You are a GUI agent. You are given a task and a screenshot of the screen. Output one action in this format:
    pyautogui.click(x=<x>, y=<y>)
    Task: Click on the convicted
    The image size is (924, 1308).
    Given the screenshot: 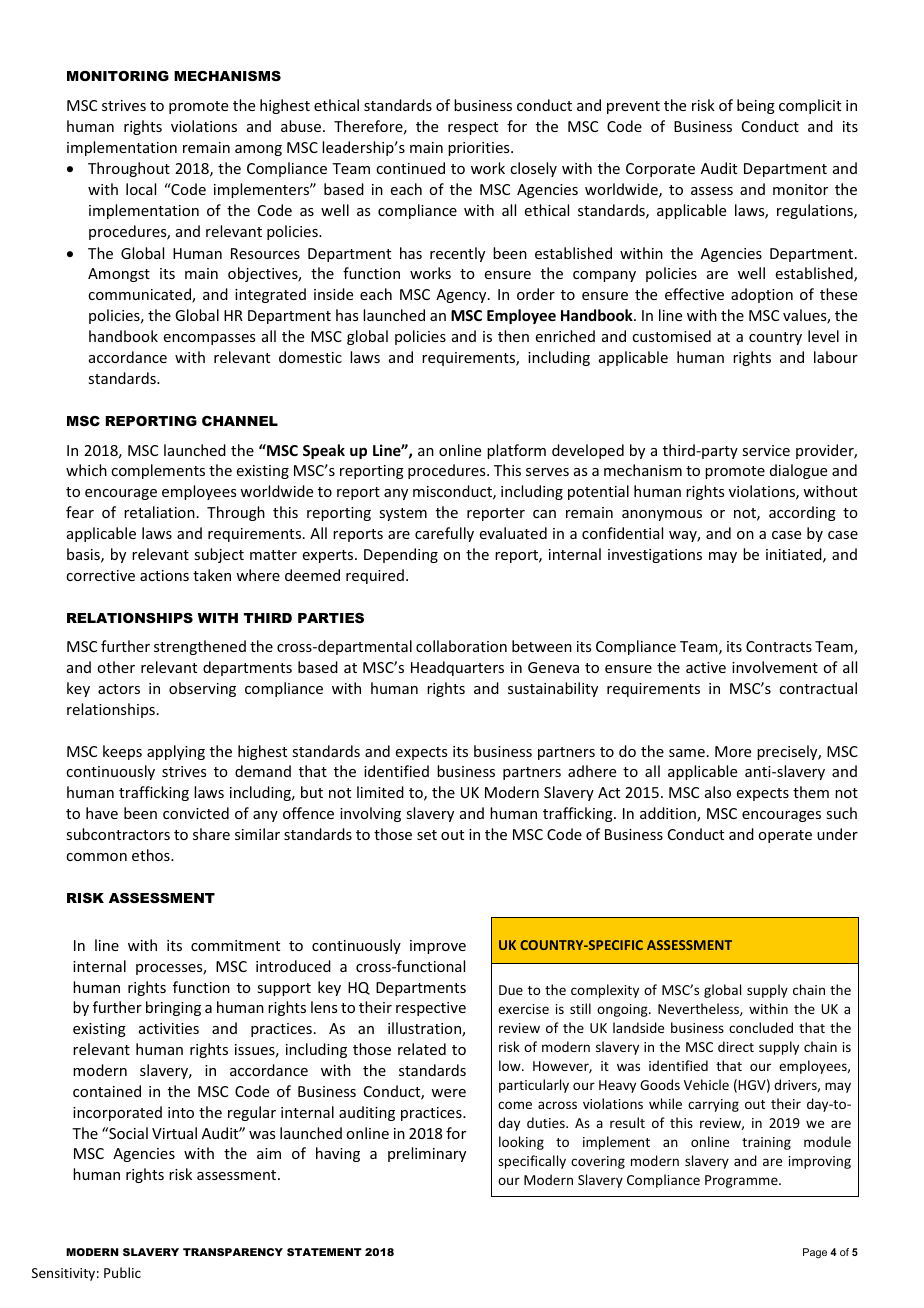 What is the action you would take?
    pyautogui.click(x=196, y=813)
